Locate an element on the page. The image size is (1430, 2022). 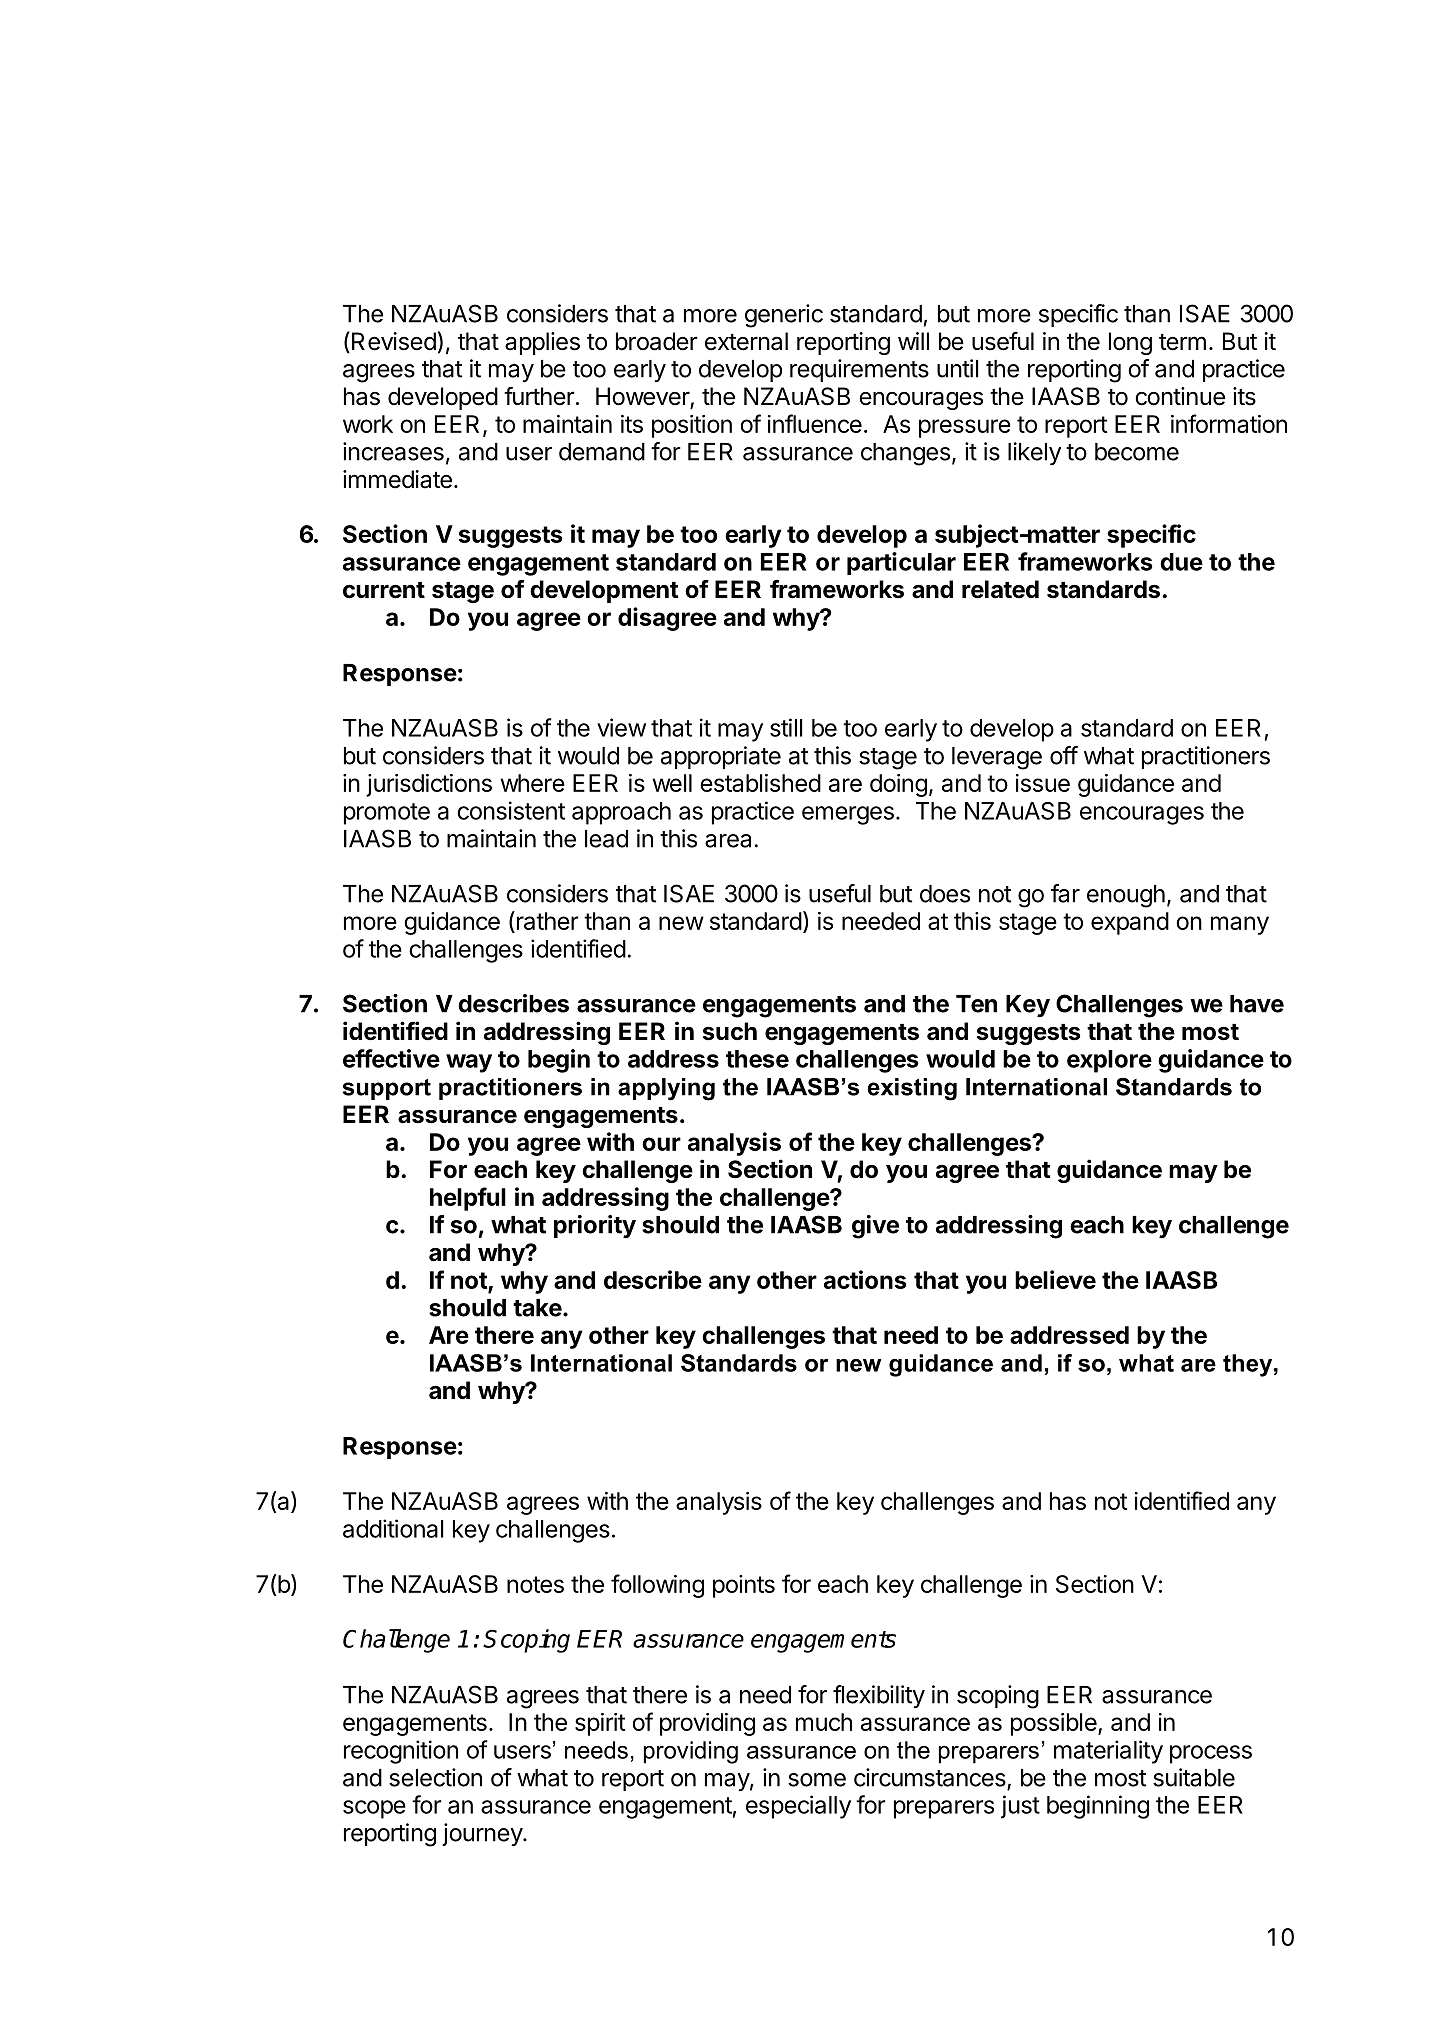
selection is located at coordinates (435, 1777).
